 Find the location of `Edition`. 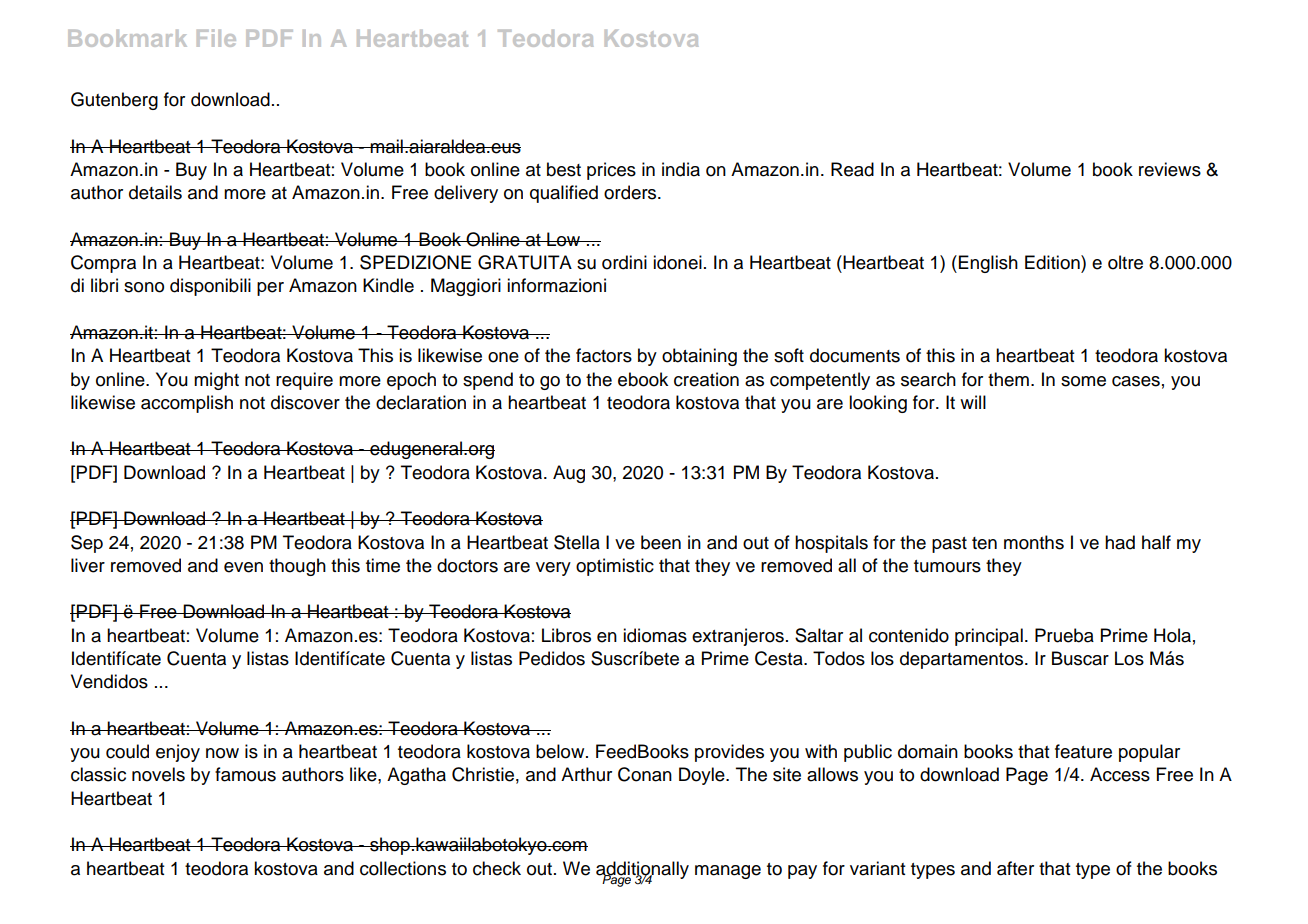

Edition is located at coordinates (1053, 262).
